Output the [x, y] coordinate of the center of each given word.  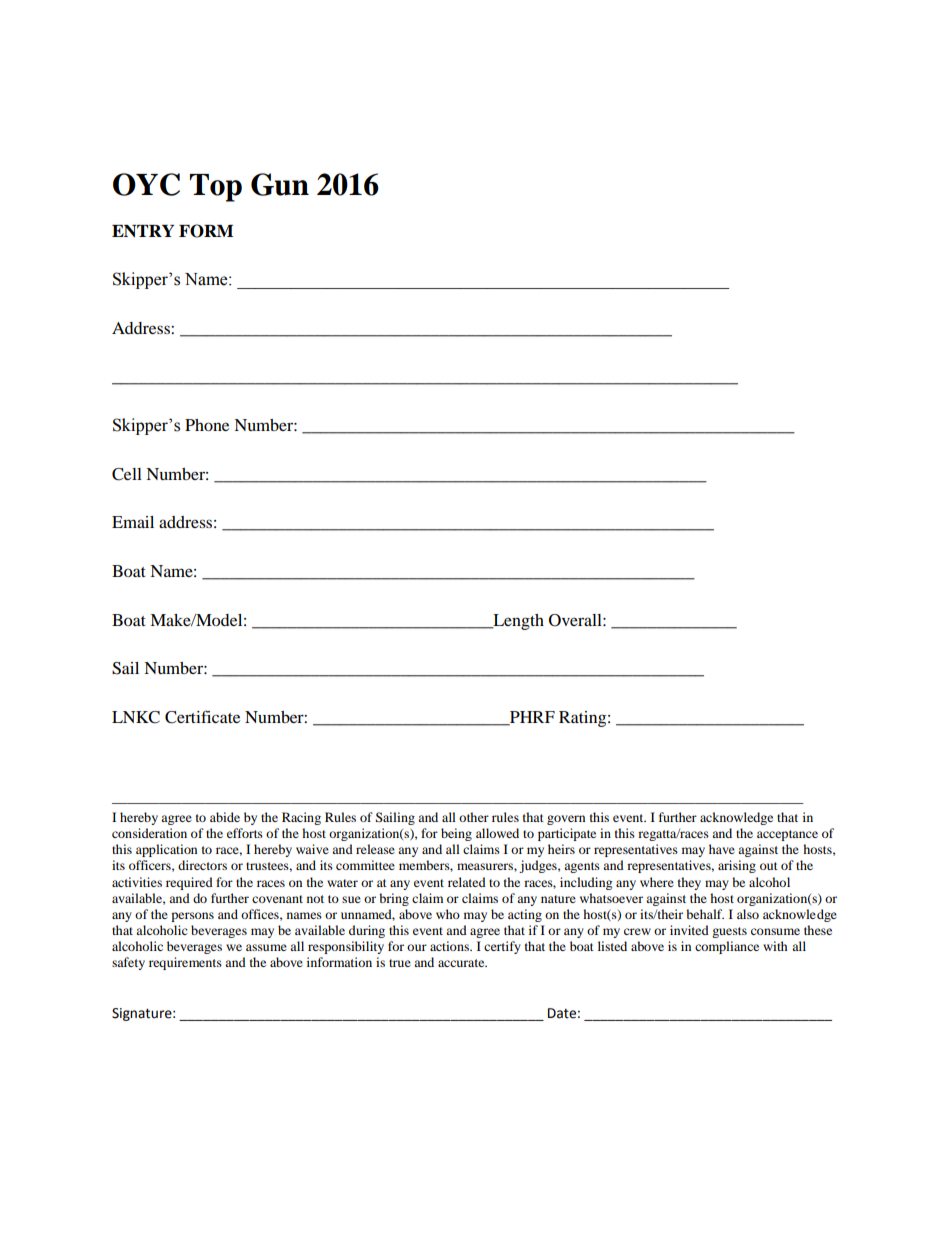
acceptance [787, 835]
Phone [207, 425]
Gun [280, 184]
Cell [127, 474]
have [722, 849]
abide [225, 817]
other [474, 817]
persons [192, 917]
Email [133, 522]
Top [216, 188]
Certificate [202, 717]
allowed [497, 833]
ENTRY [143, 231]
